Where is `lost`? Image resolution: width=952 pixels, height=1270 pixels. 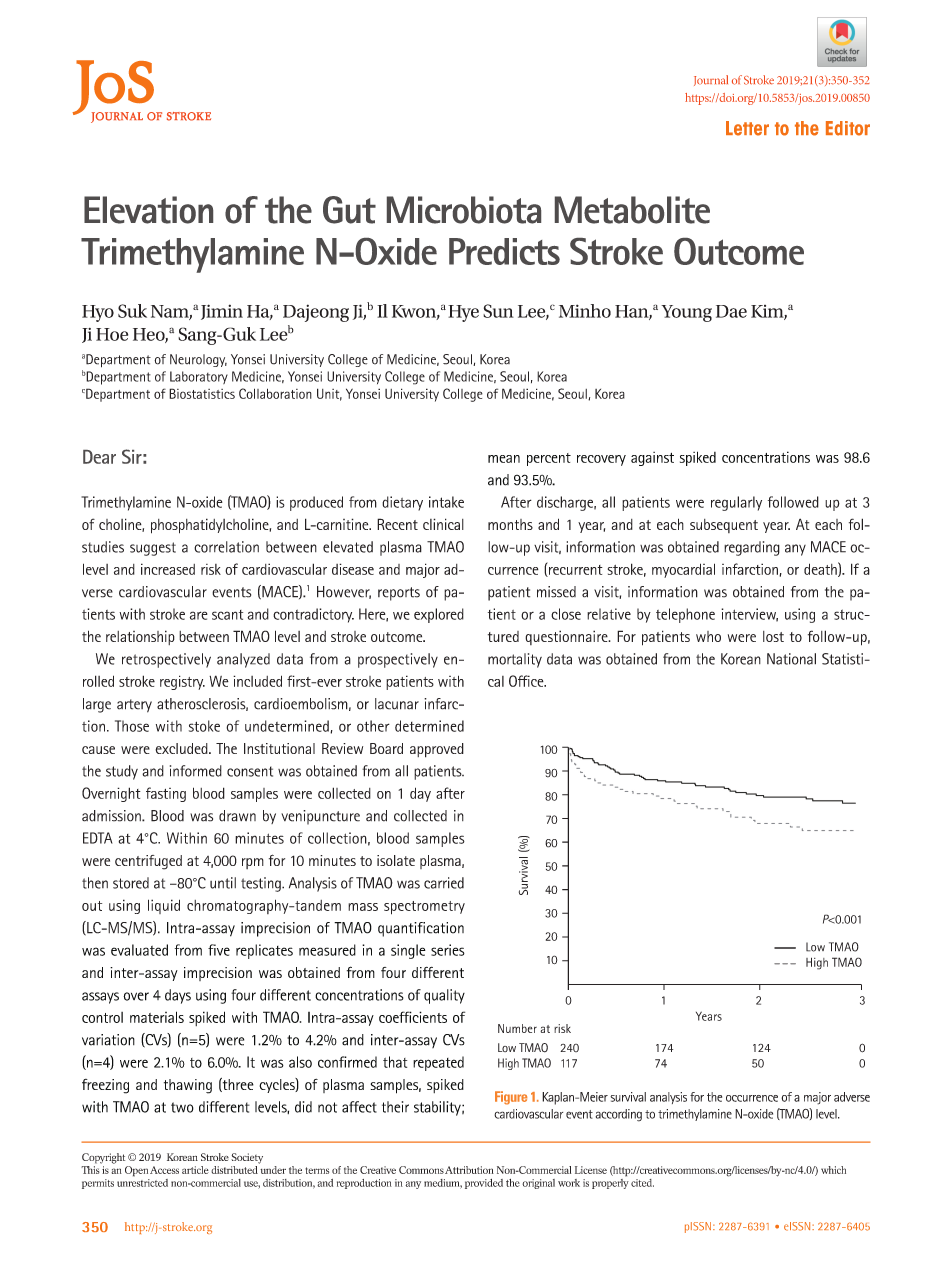
lost is located at coordinates (773, 636).
